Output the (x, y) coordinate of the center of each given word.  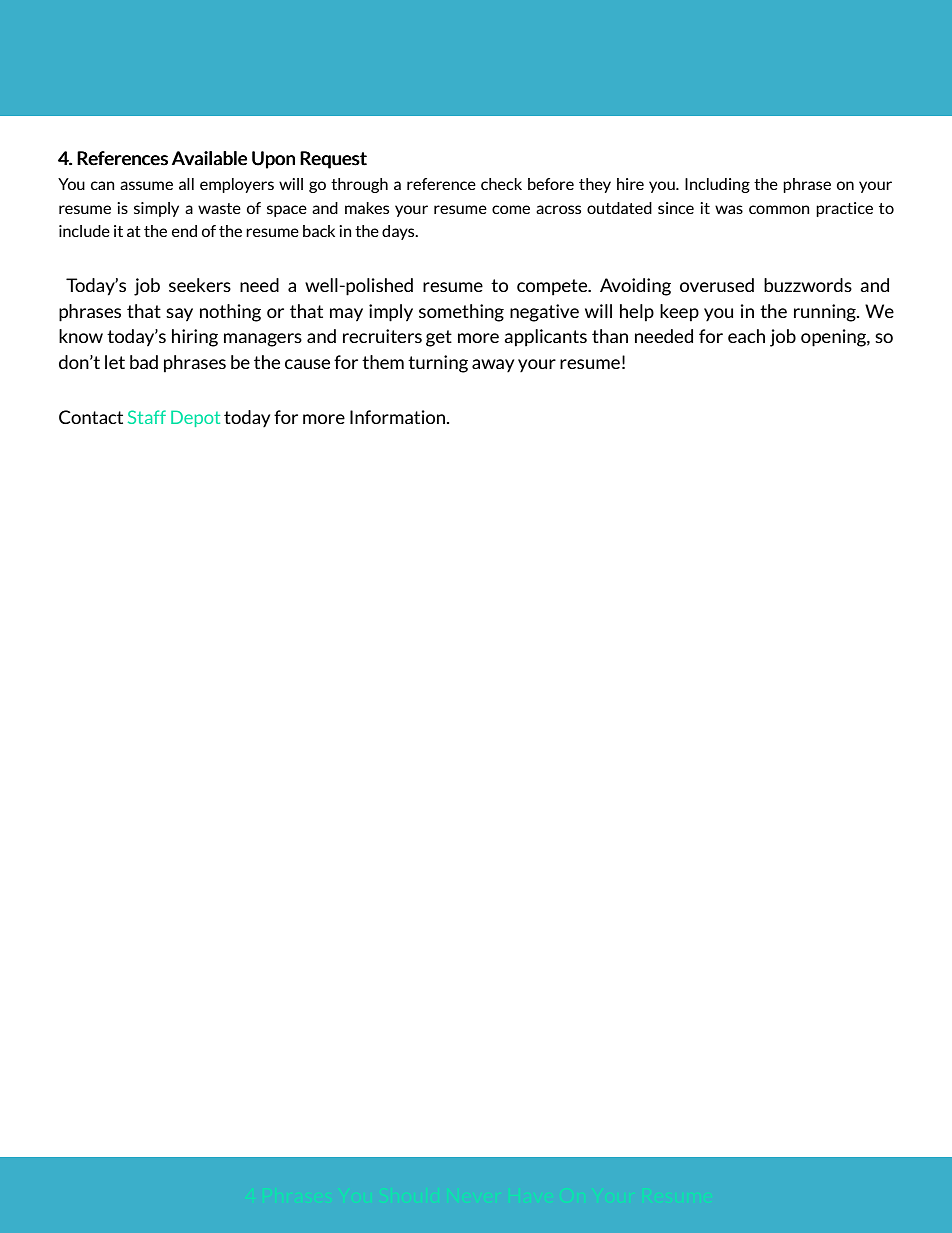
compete (553, 287)
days (399, 232)
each (746, 336)
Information (399, 417)
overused (717, 285)
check (501, 184)
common (779, 209)
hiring (195, 338)
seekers (200, 285)
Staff (147, 417)
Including (717, 185)
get (439, 338)
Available (209, 158)
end (184, 231)
